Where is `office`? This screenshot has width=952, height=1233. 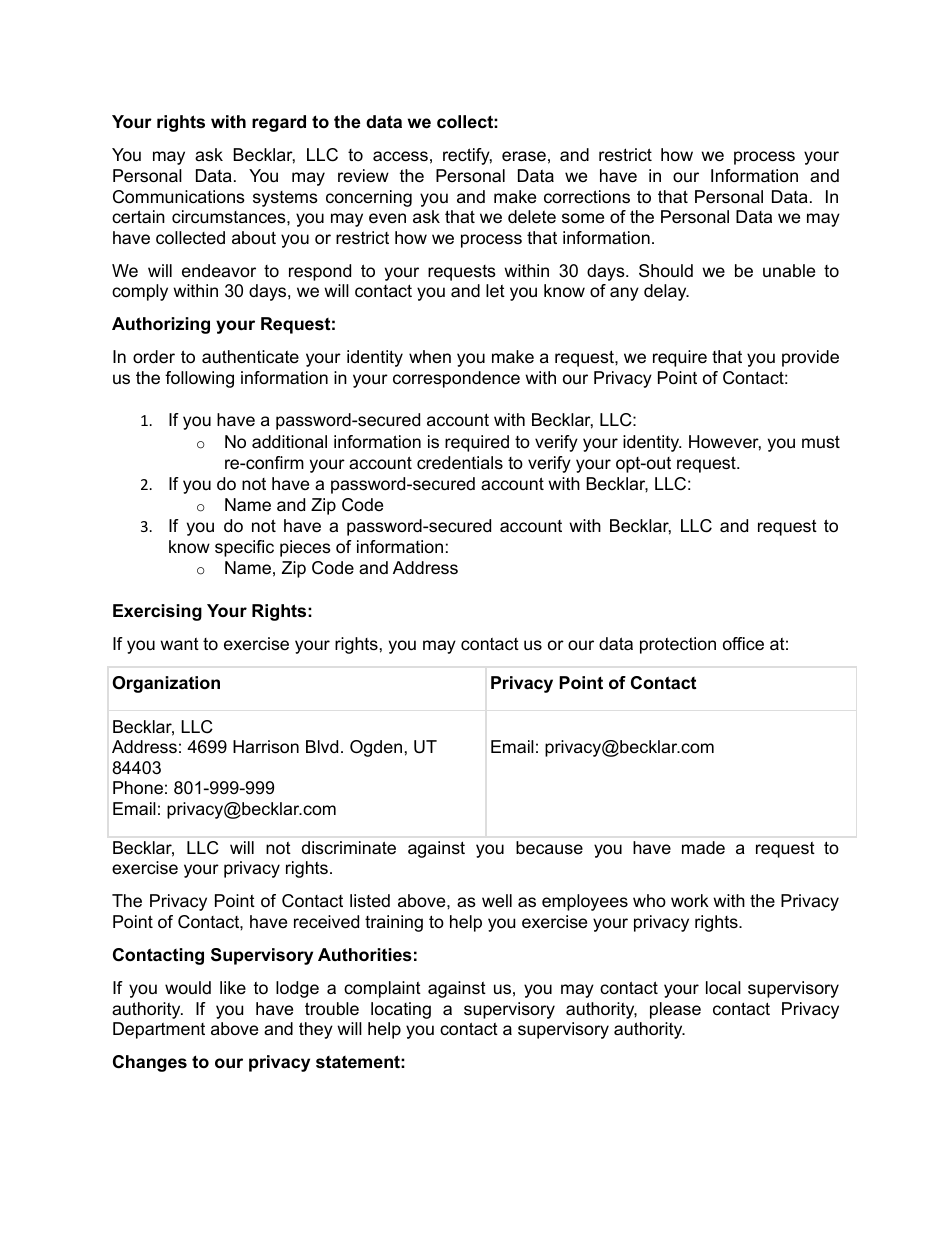 office is located at coordinates (743, 644).
